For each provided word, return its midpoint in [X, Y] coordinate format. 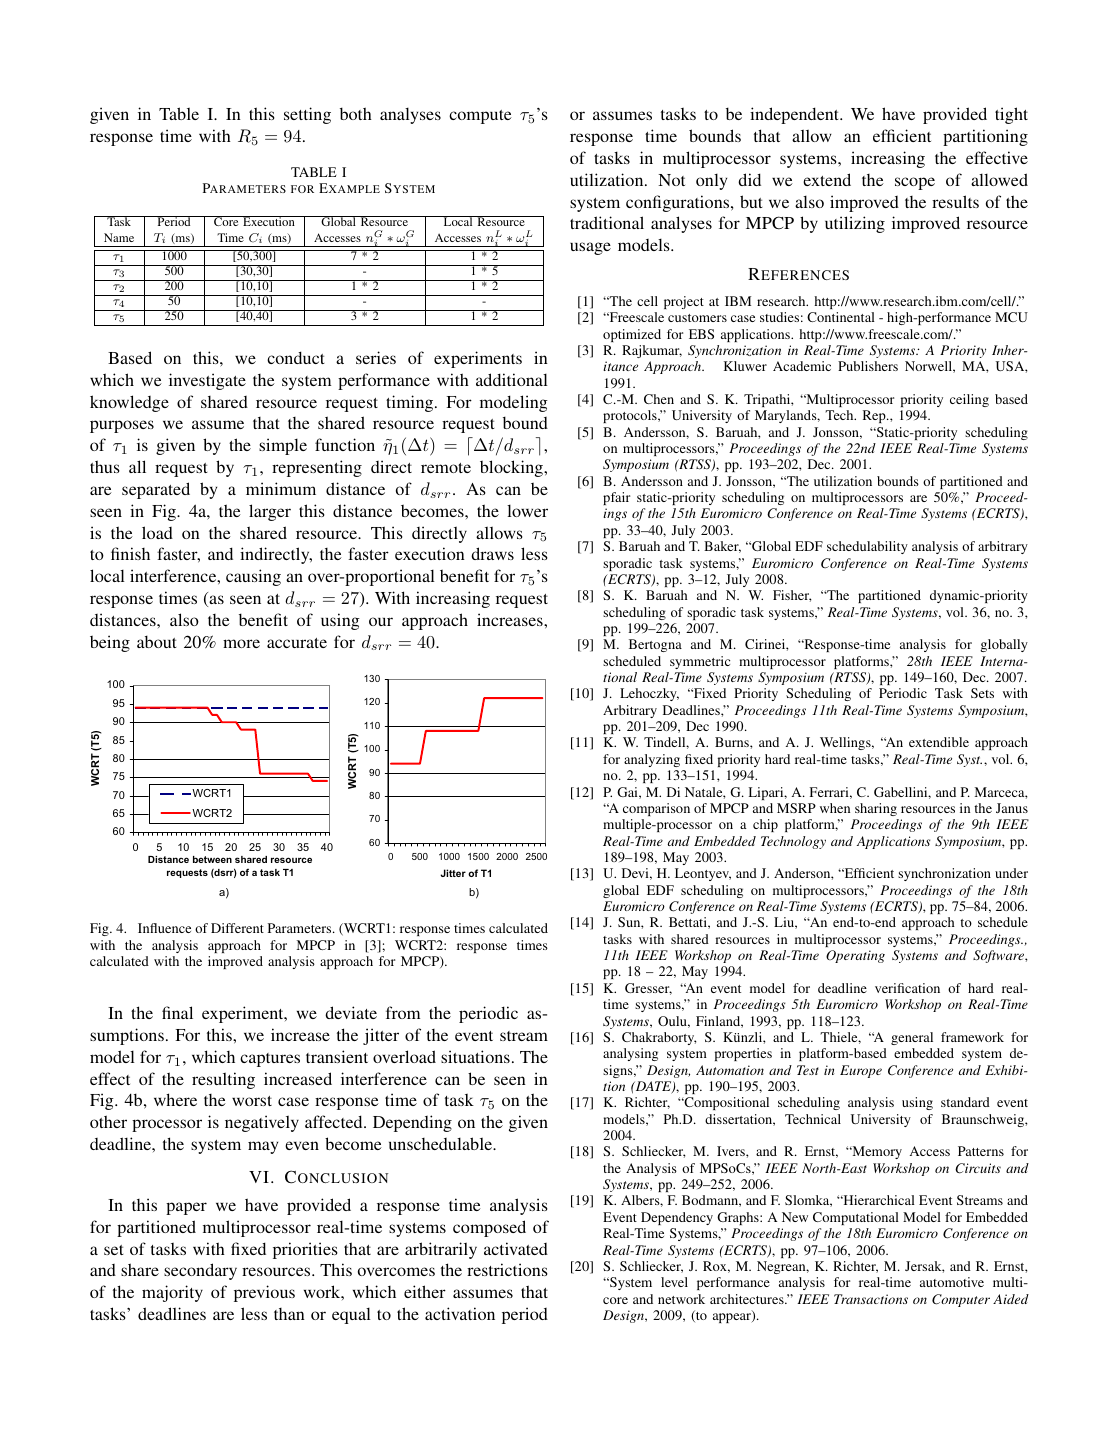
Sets [982, 693]
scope [915, 183]
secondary [200, 1271]
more [241, 643]
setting [307, 115]
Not [671, 180]
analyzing [652, 760]
